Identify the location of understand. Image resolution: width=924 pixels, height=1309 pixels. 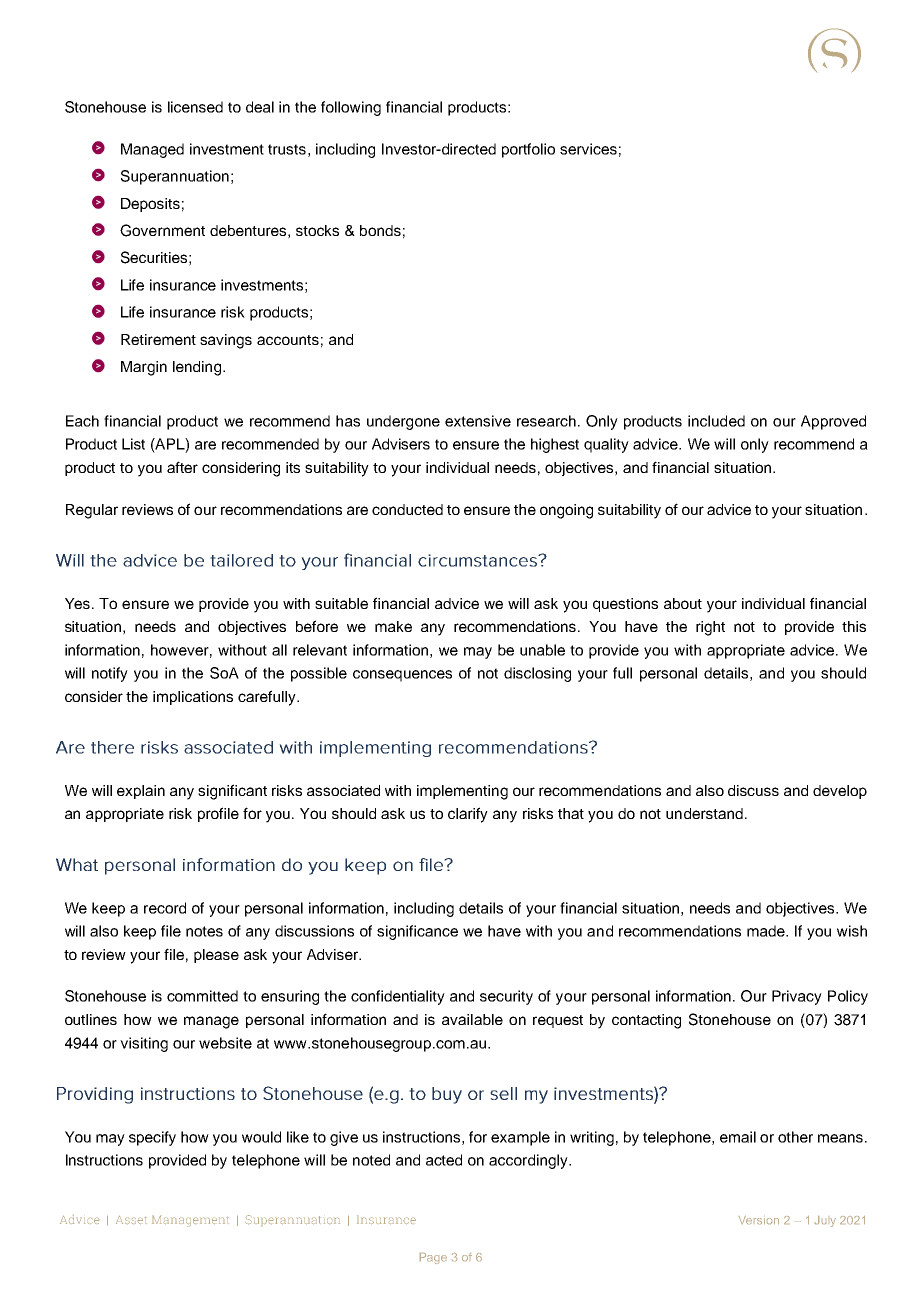
(704, 813).
